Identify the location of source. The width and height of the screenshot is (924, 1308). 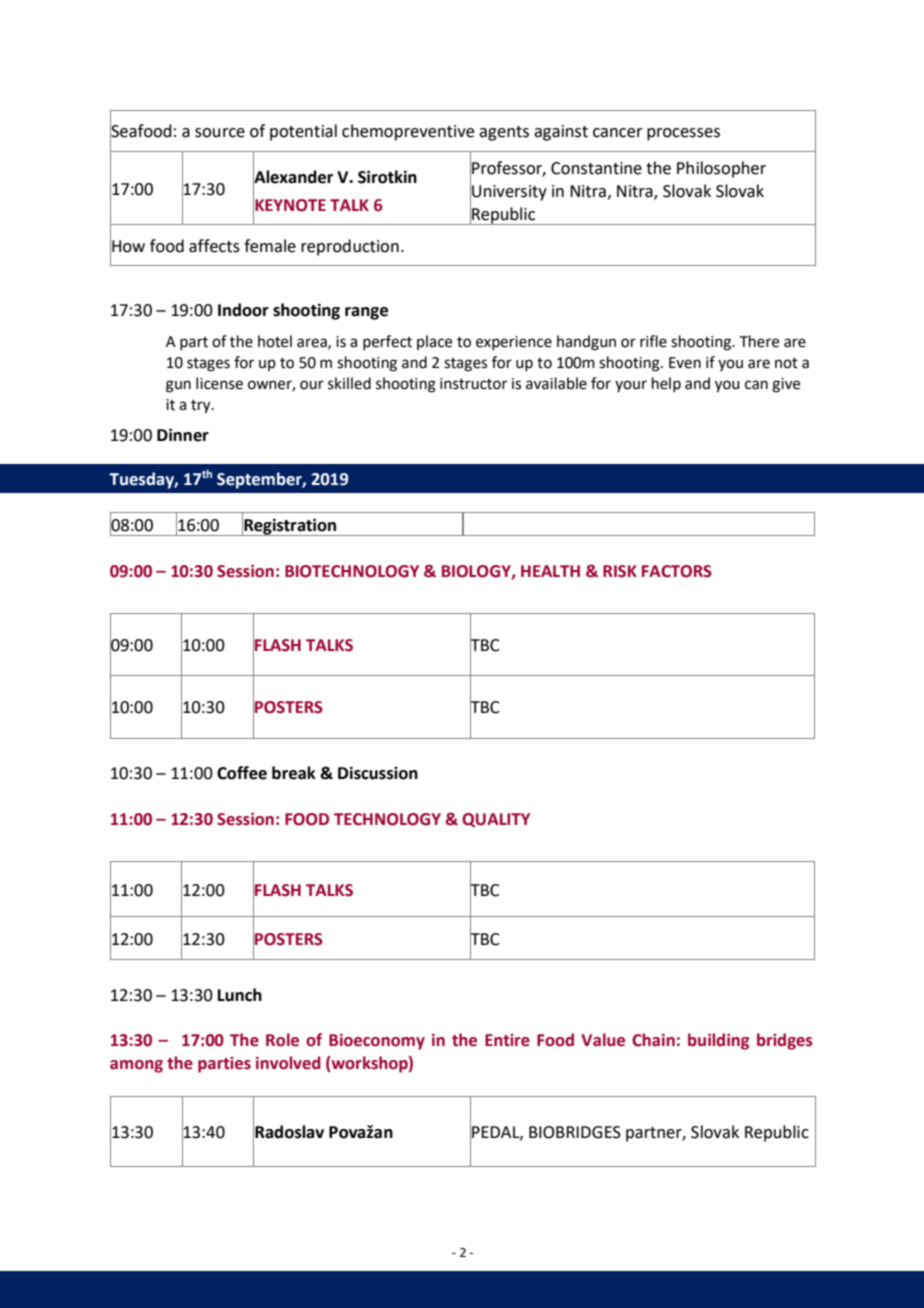
(220, 133).
